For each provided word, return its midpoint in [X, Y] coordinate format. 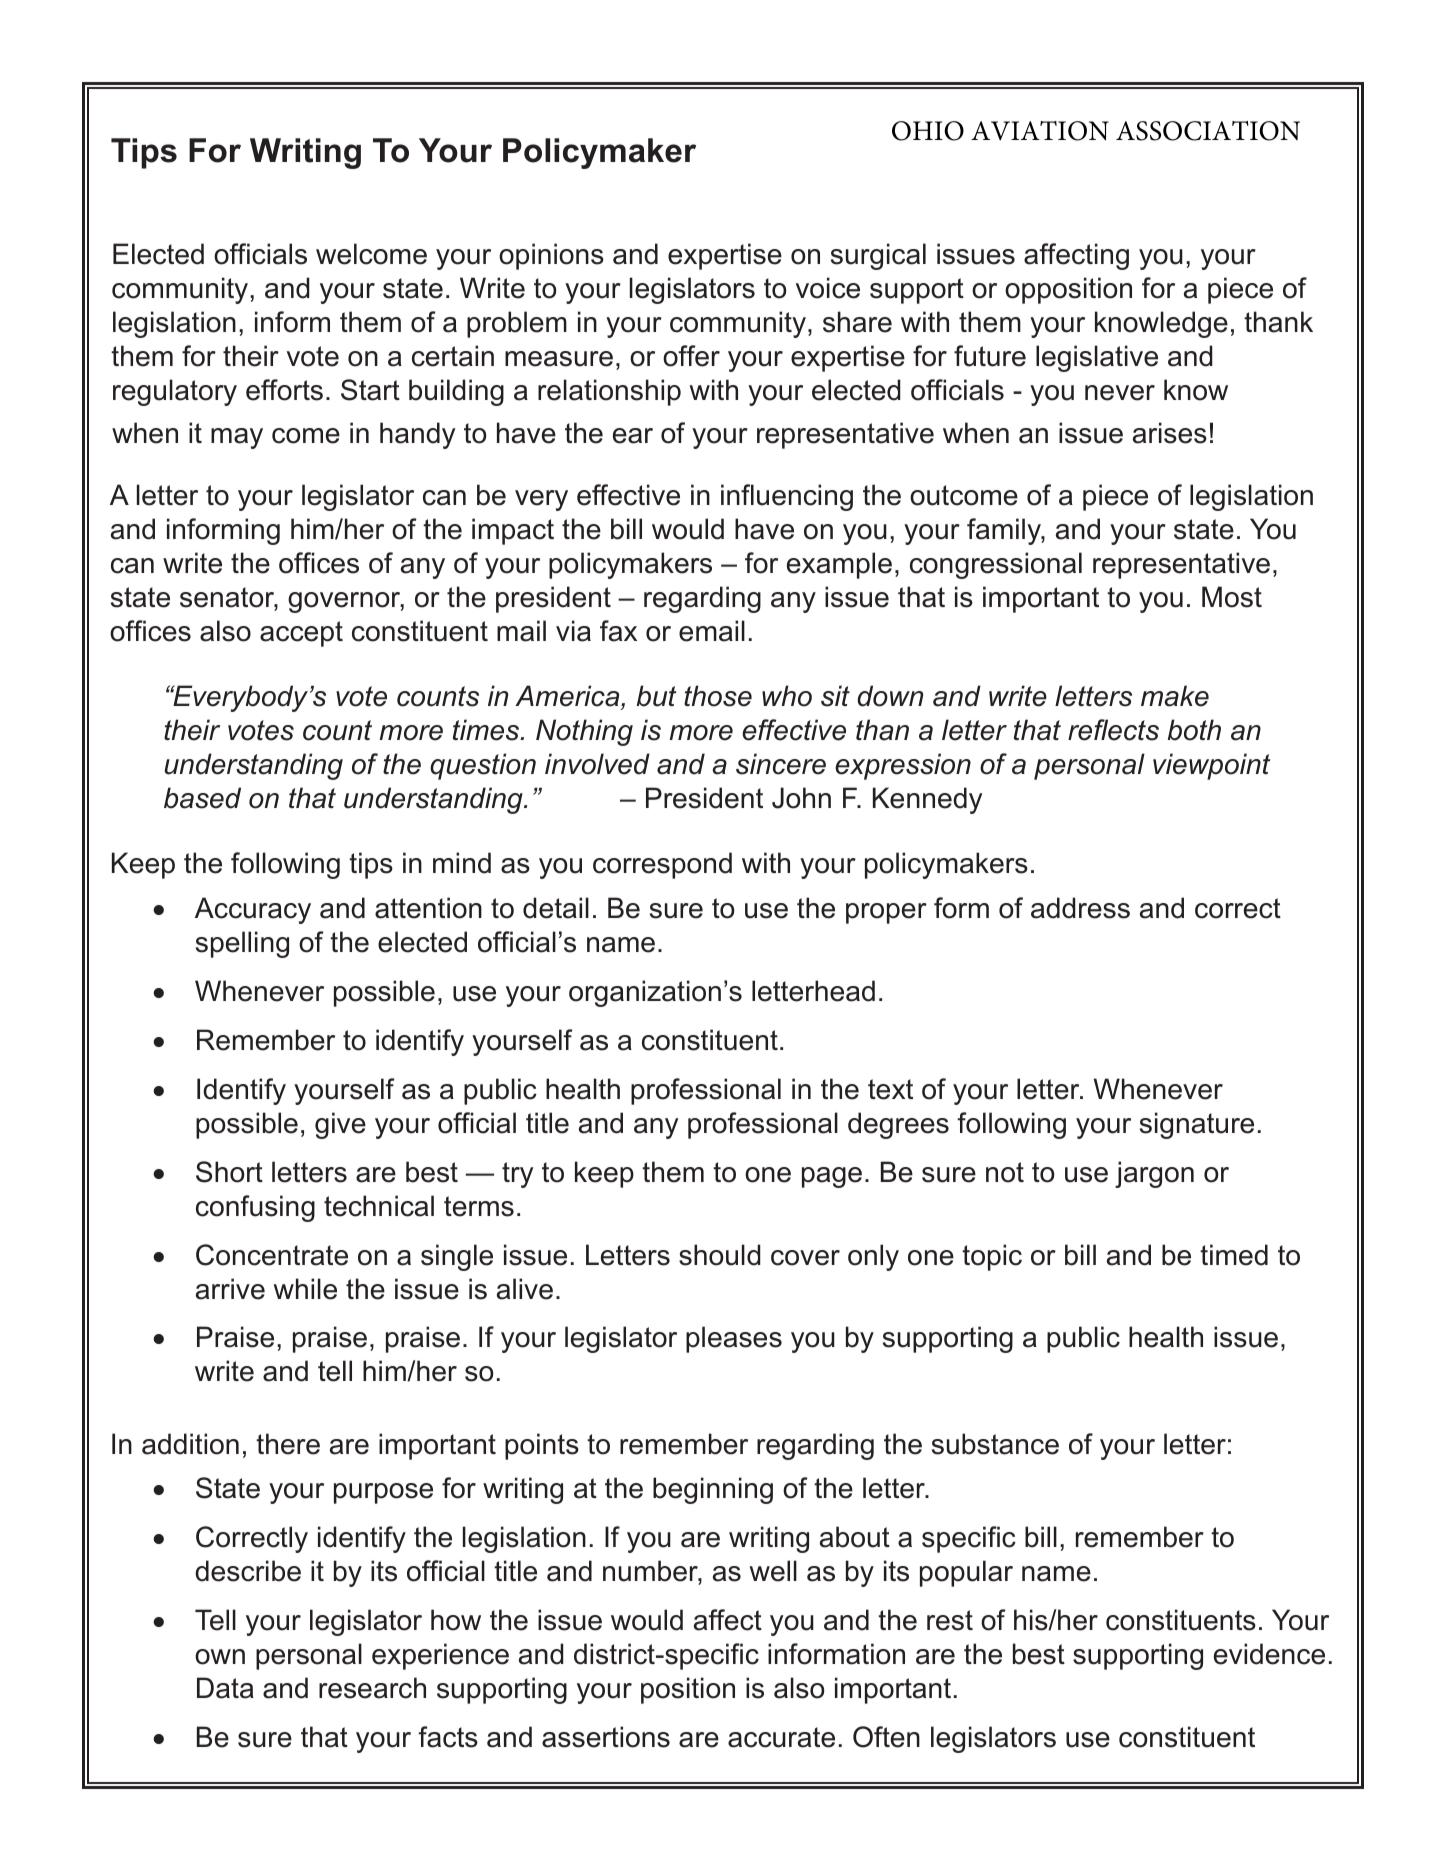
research [372, 1688]
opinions [551, 256]
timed [1234, 1255]
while [305, 1289]
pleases [734, 1339]
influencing [787, 497]
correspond [662, 865]
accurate [781, 1737]
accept [301, 634]
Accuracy [253, 910]
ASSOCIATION [1208, 131]
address [1080, 908]
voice [828, 288]
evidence [1269, 1654]
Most [1232, 597]
